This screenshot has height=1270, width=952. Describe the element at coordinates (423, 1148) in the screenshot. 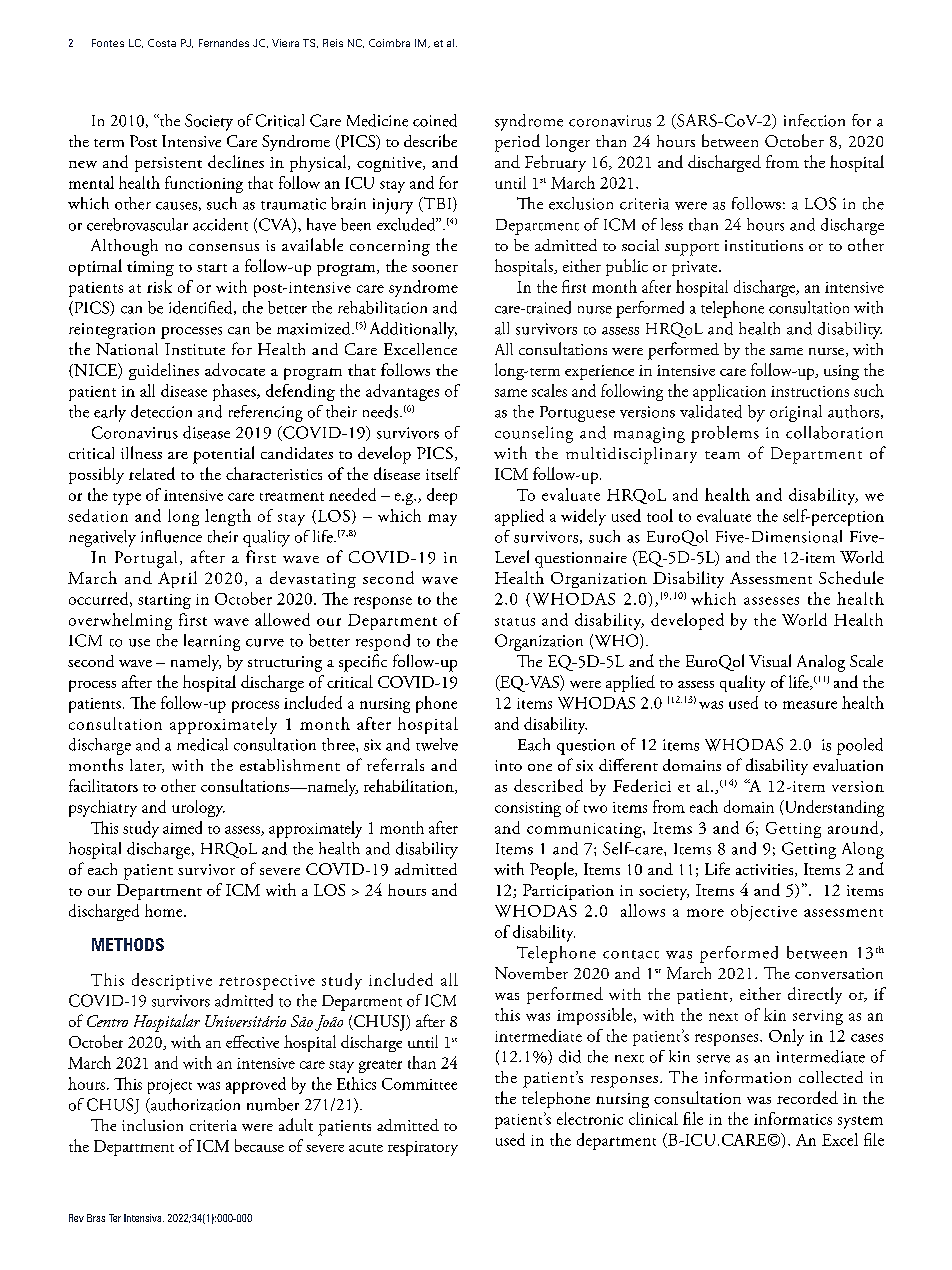

I see `respiratory` at that location.
